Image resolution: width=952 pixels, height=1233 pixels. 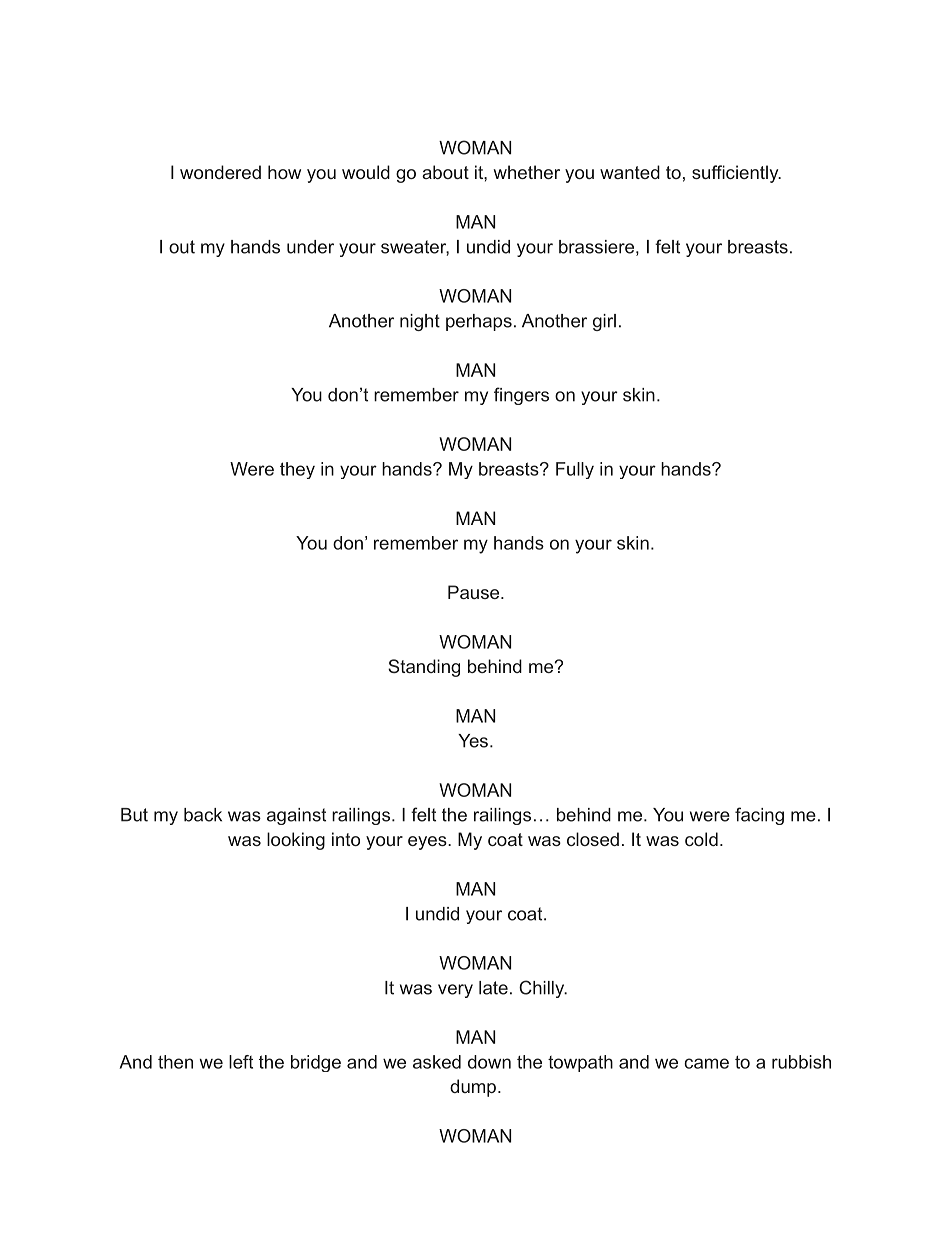 I want to click on down, so click(x=489, y=1062).
